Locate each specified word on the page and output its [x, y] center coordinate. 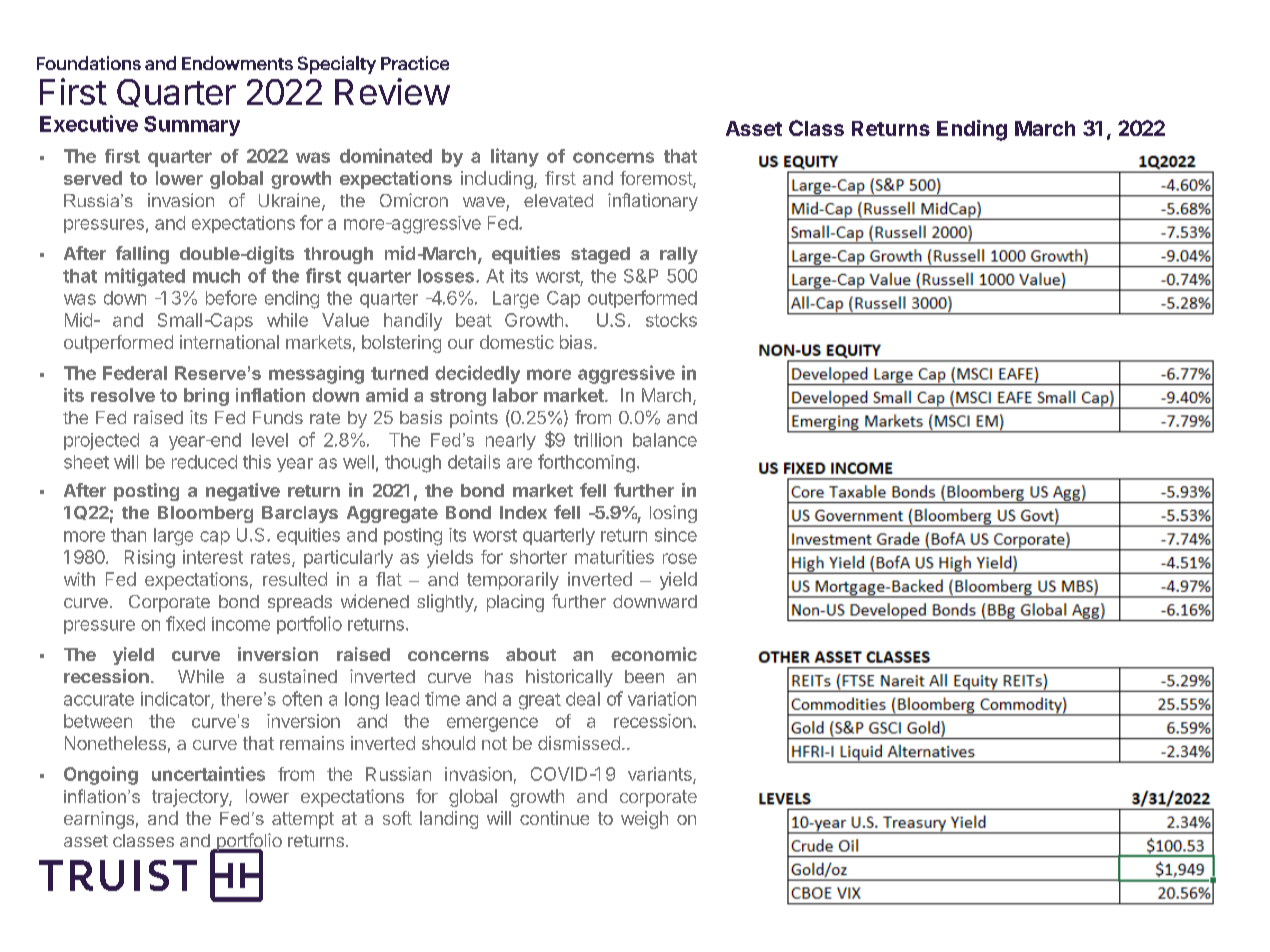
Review [392, 91]
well [358, 462]
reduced [204, 462]
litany [515, 157]
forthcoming [586, 463]
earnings [99, 820]
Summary [192, 126]
